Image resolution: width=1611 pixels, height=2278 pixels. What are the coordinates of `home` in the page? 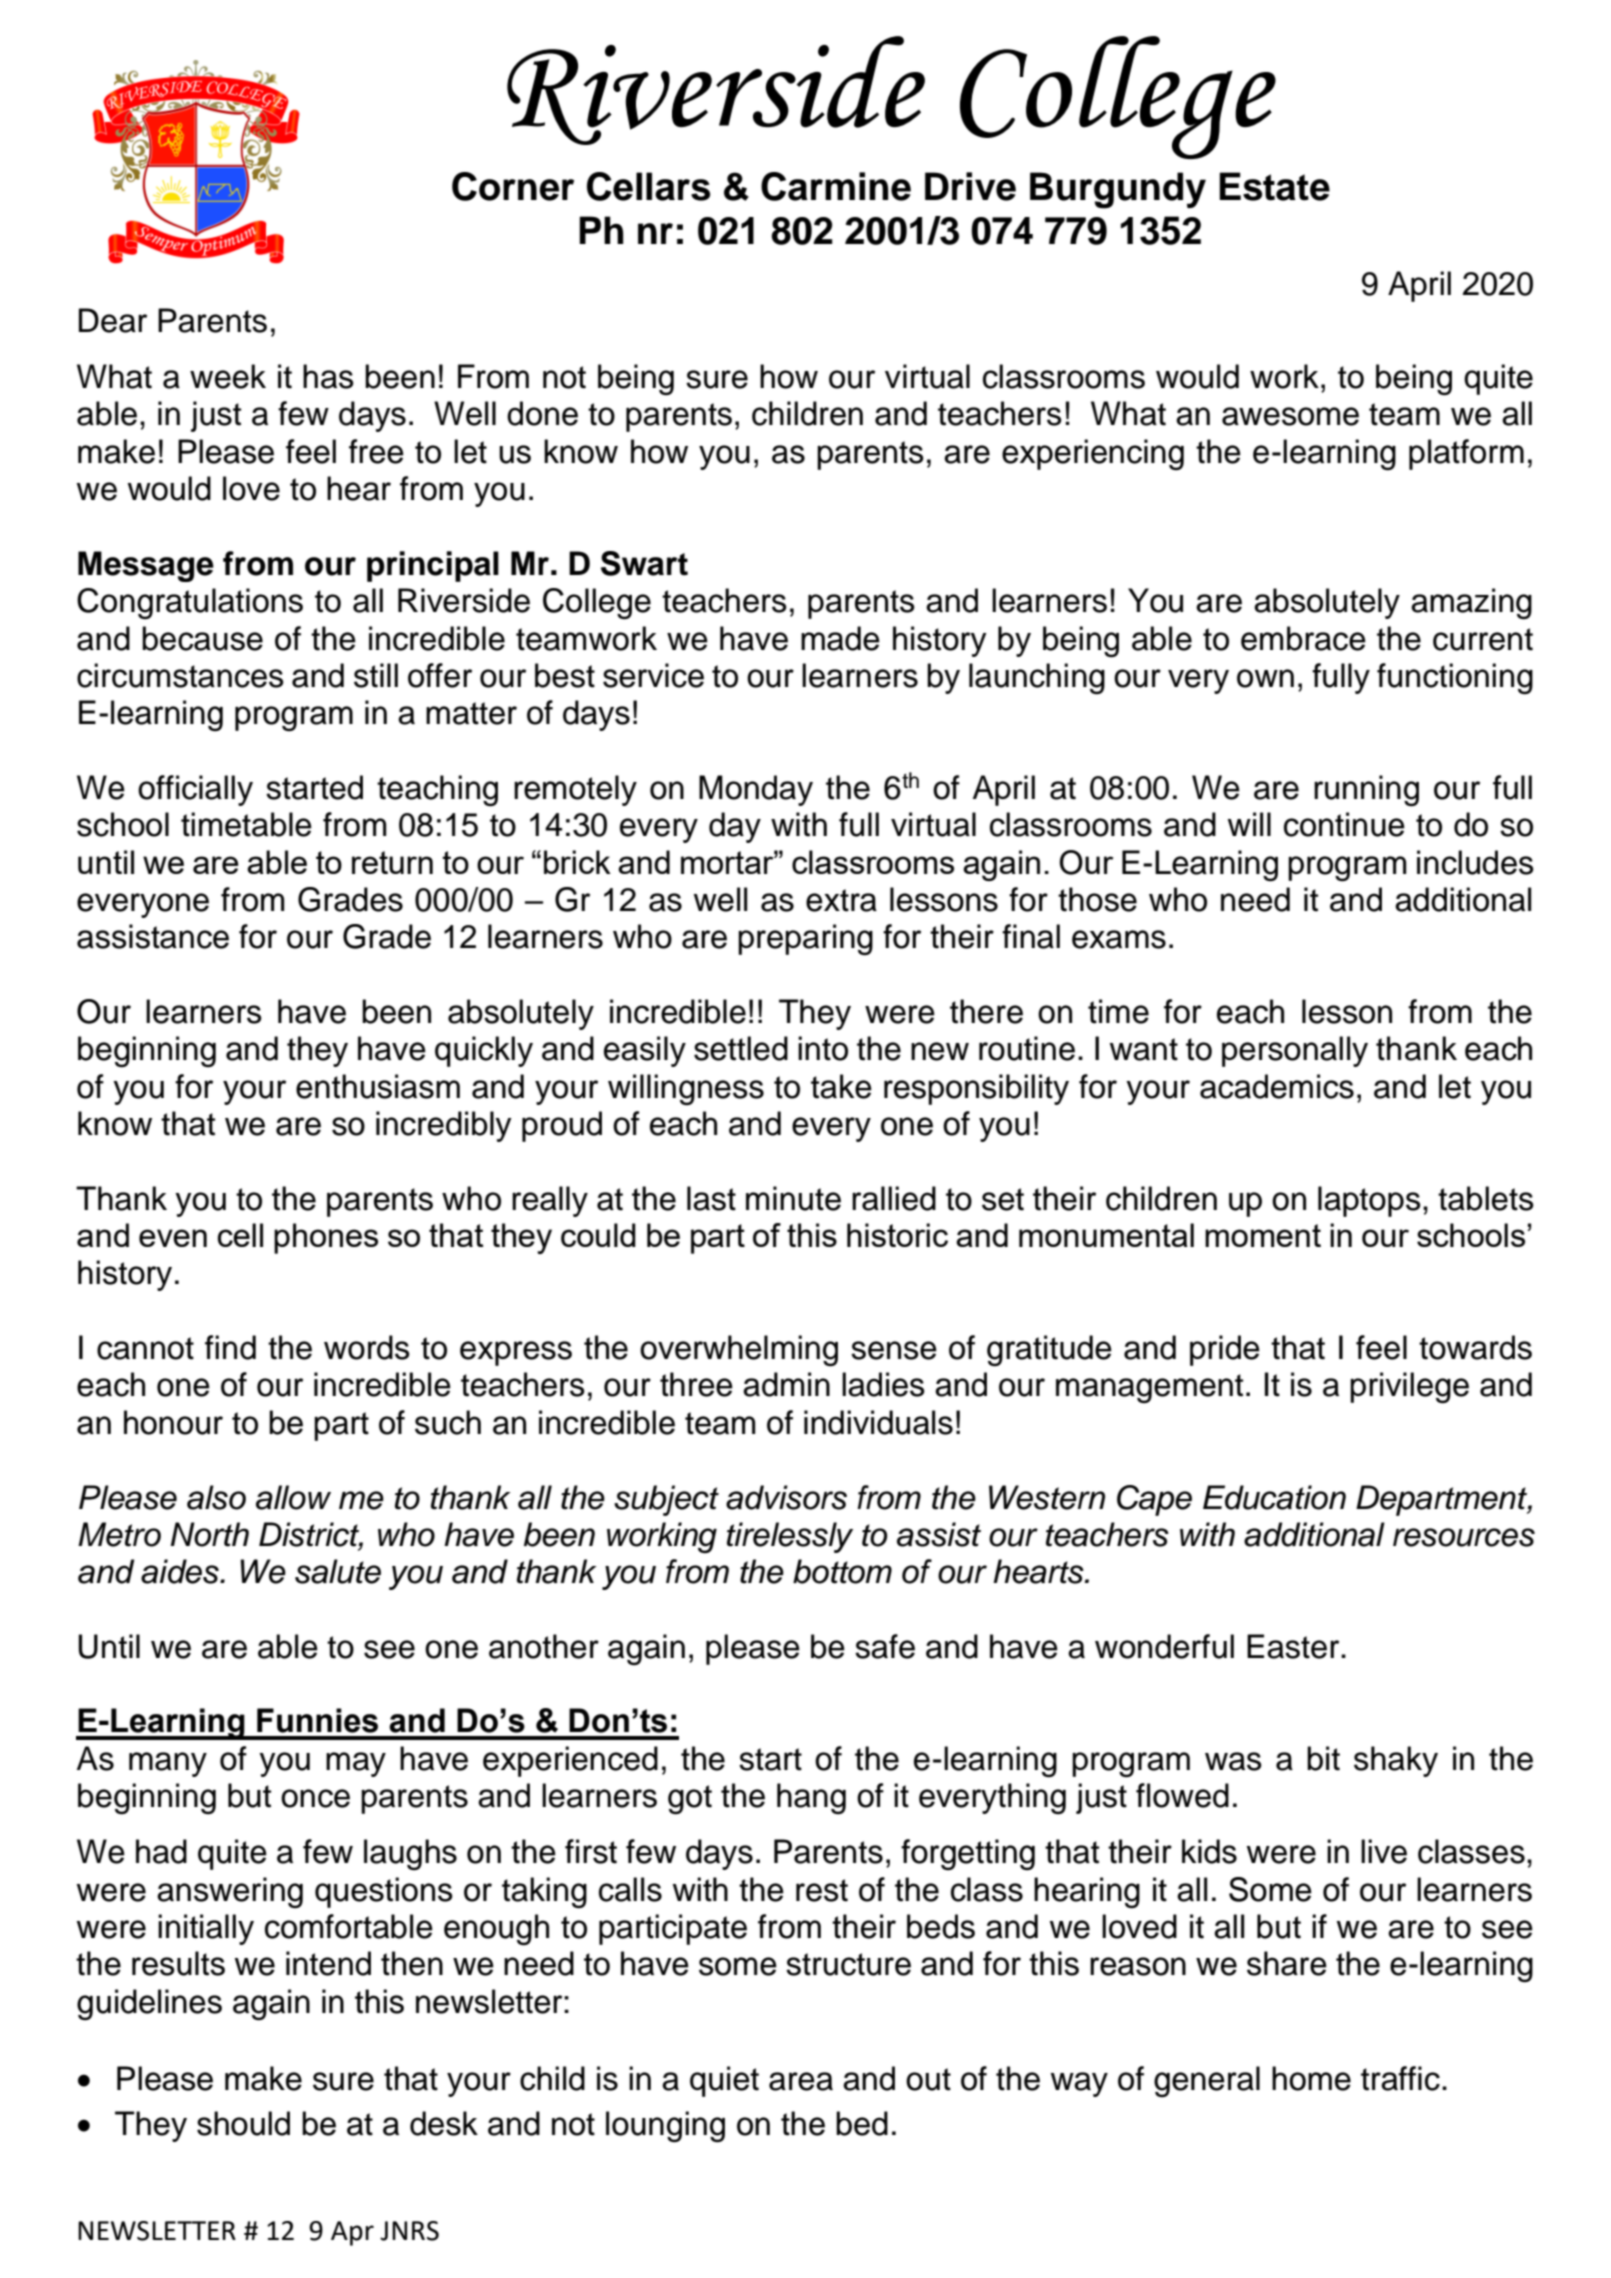 It's located at (1311, 2078).
